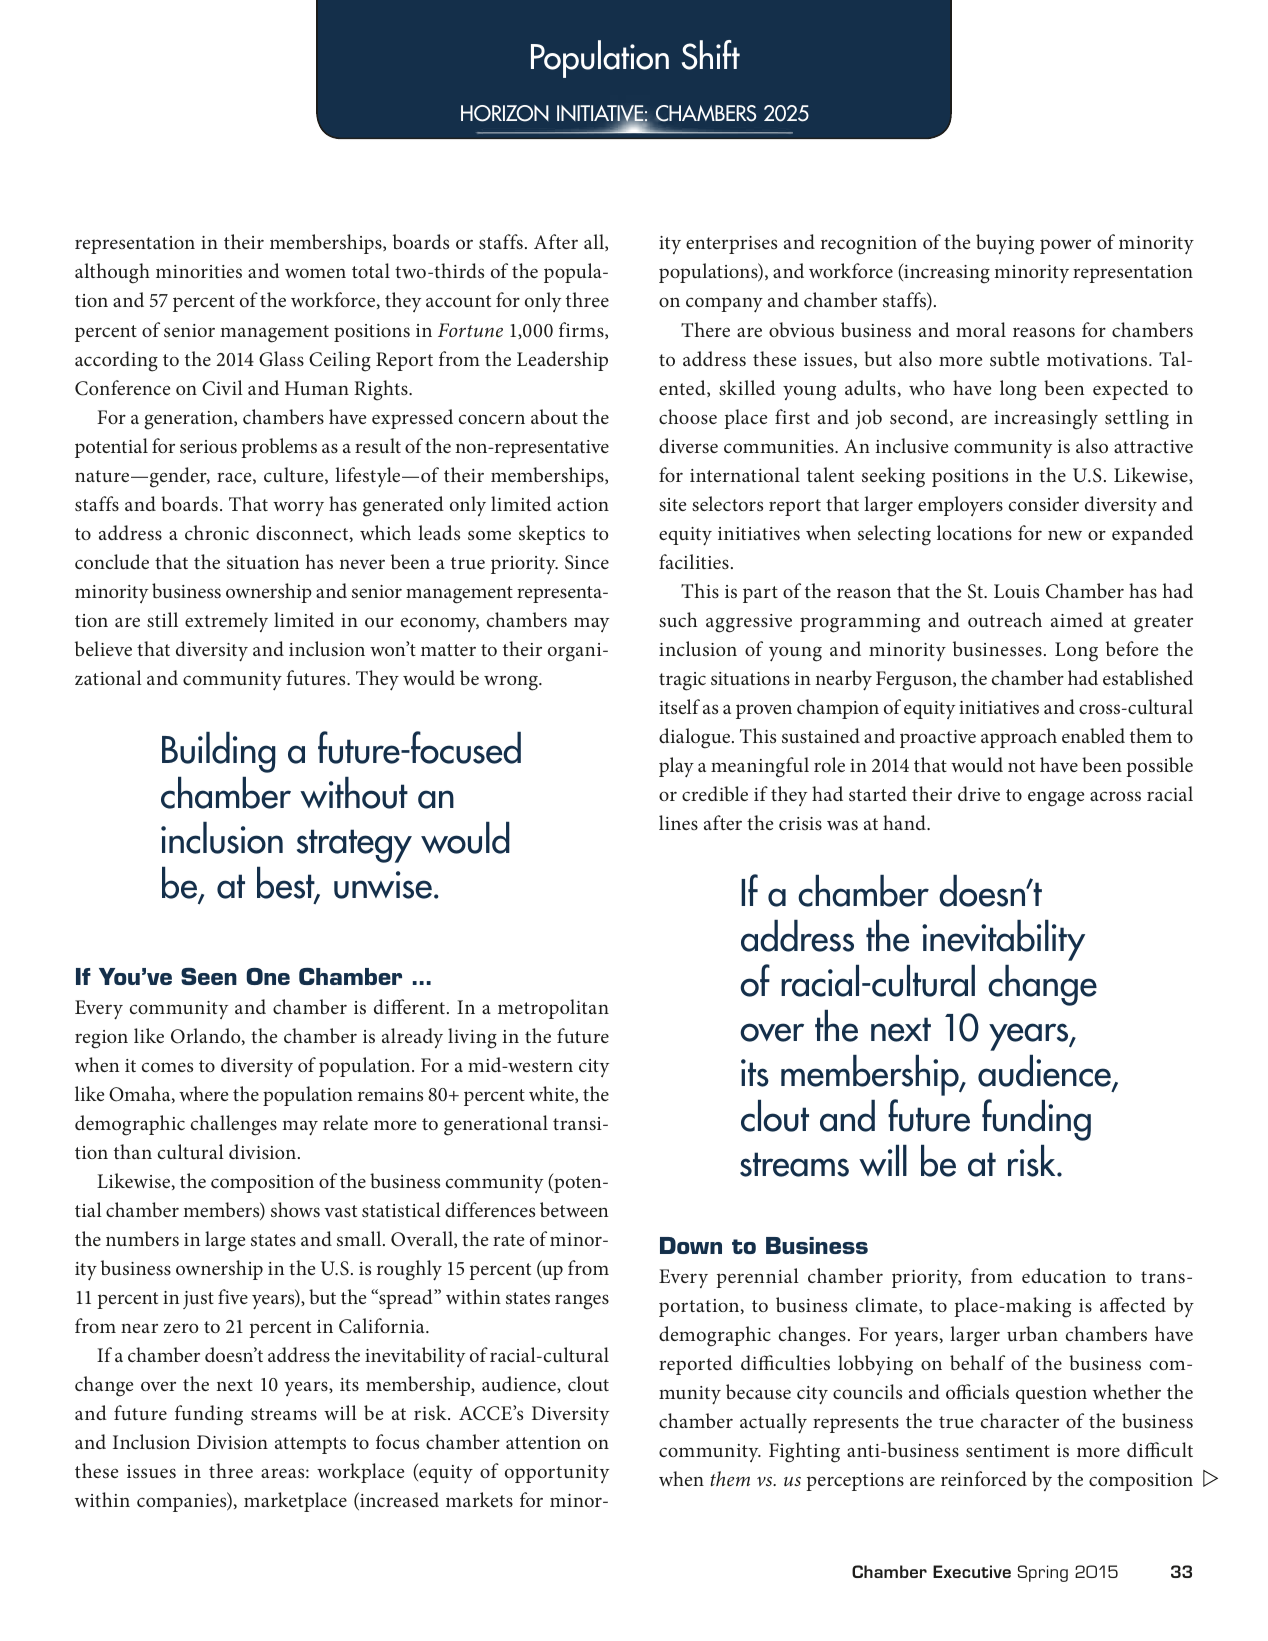  I want to click on Shift, so click(711, 55).
